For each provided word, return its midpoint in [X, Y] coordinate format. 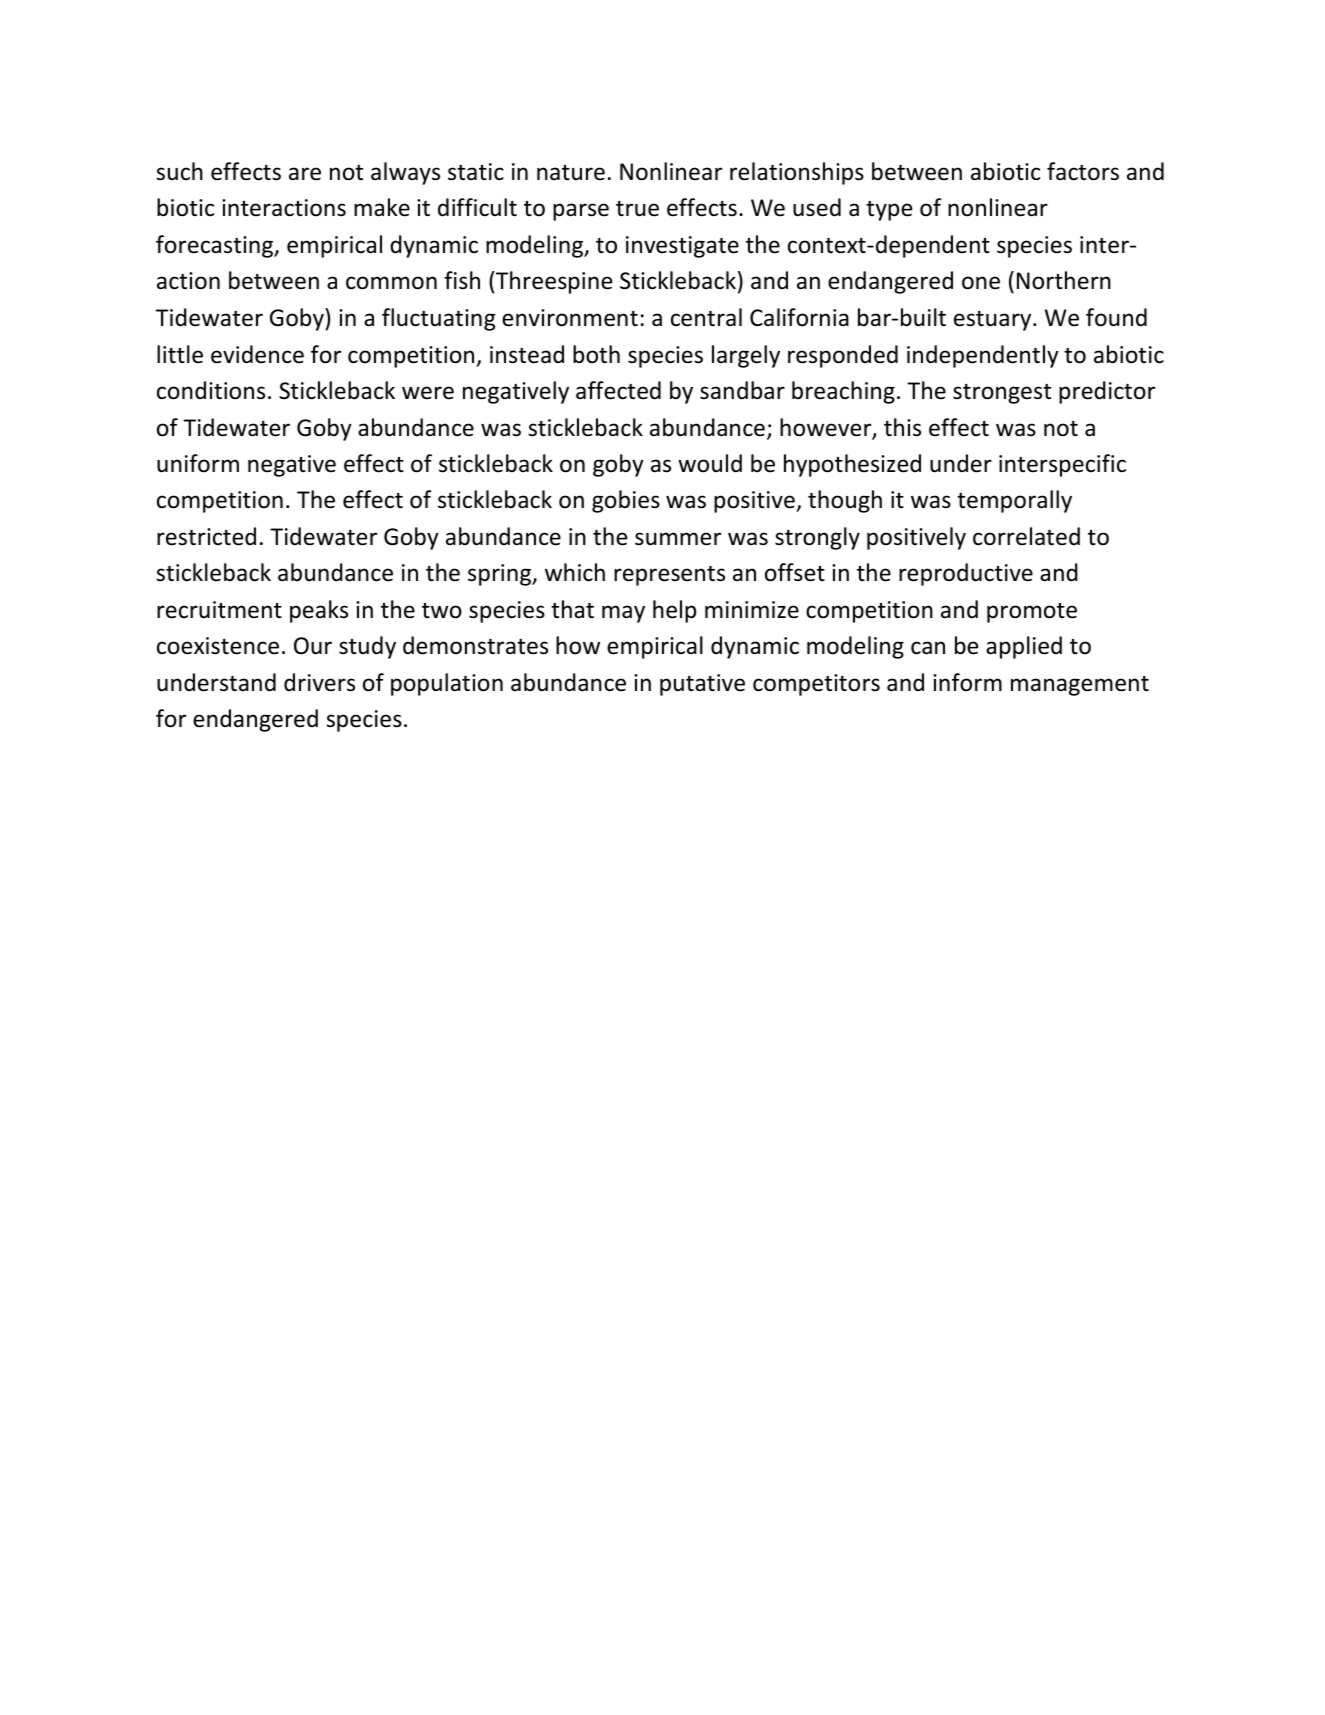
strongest [1002, 394]
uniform [198, 463]
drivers [319, 682]
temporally [1014, 501]
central [706, 317]
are [305, 174]
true [637, 209]
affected [618, 390]
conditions [211, 390]
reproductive [966, 574]
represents [669, 576]
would [710, 463]
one [981, 283]
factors [1083, 171]
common [391, 283]
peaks [319, 611]
